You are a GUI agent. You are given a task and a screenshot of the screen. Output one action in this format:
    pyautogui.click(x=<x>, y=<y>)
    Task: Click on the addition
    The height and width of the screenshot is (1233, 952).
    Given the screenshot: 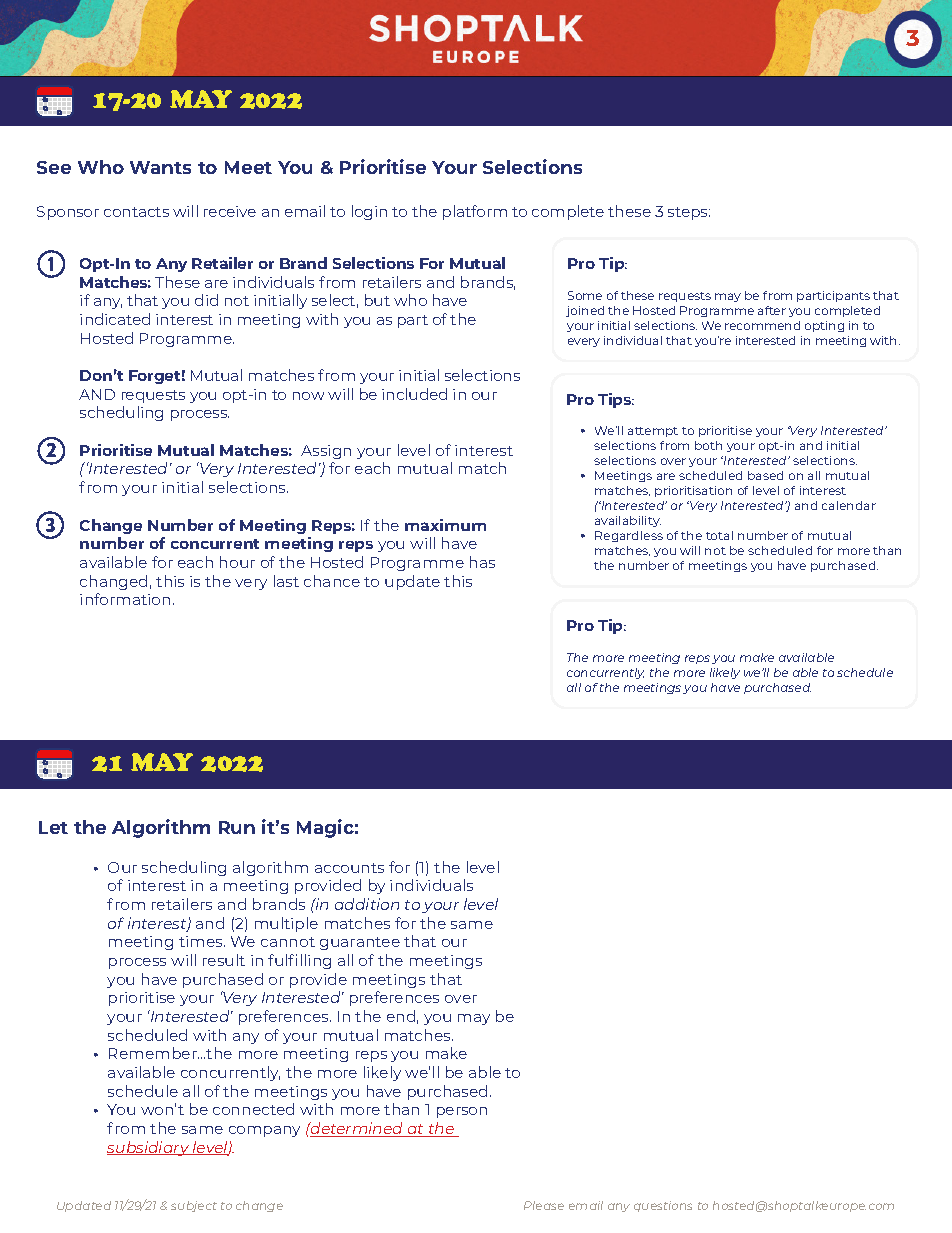 What is the action you would take?
    pyautogui.click(x=367, y=904)
